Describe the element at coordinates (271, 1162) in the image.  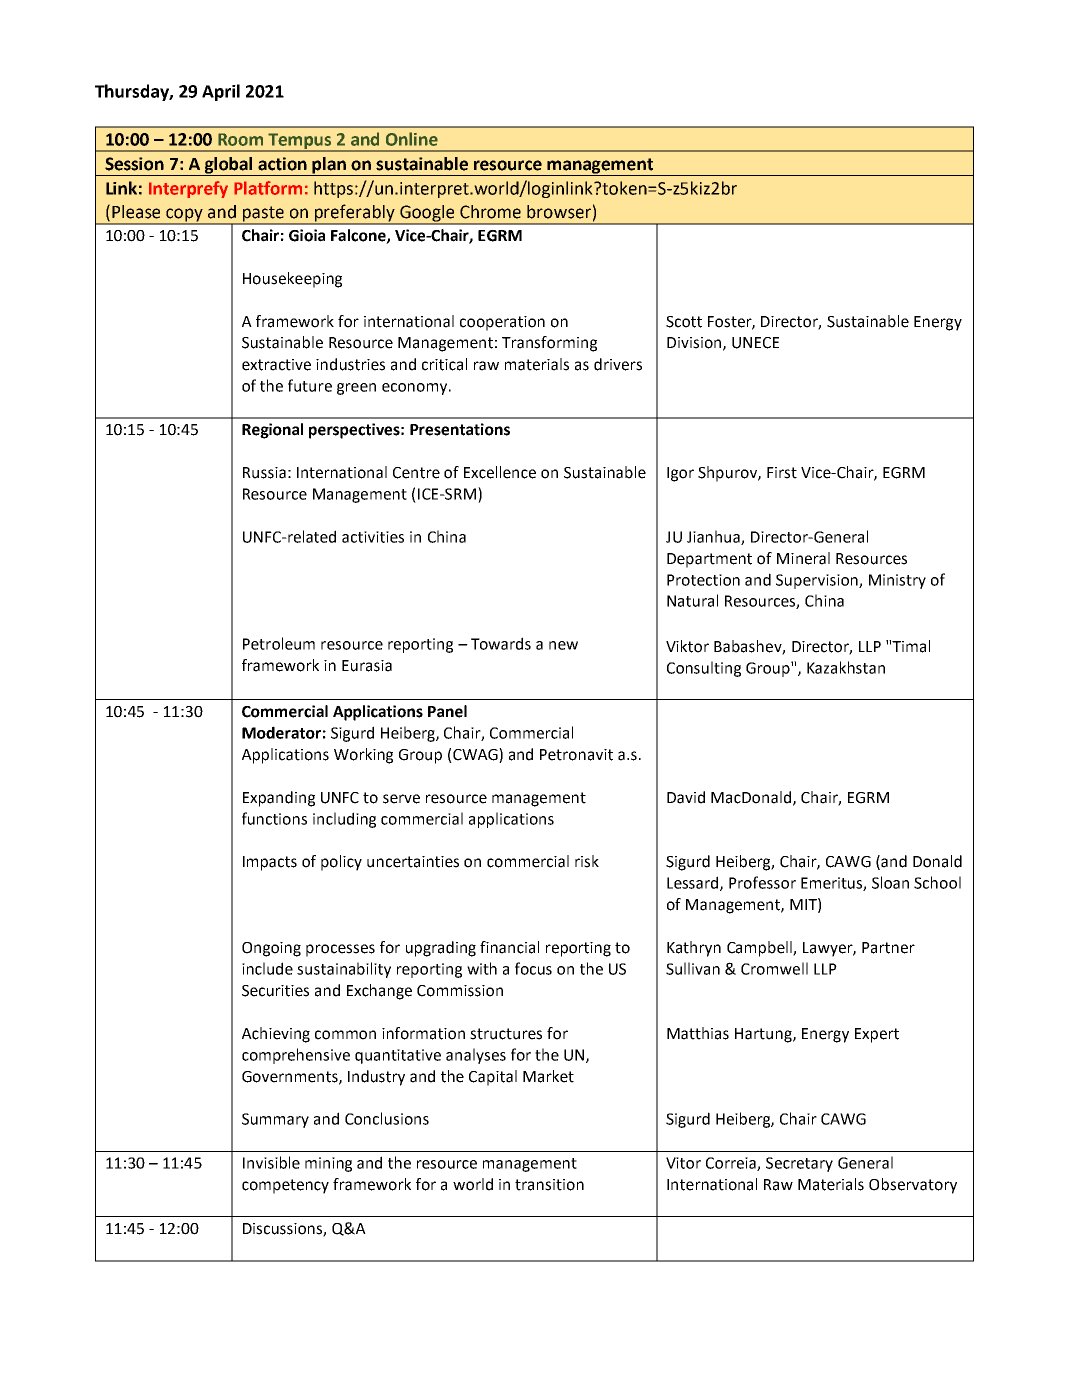
I see `Invisible` at that location.
